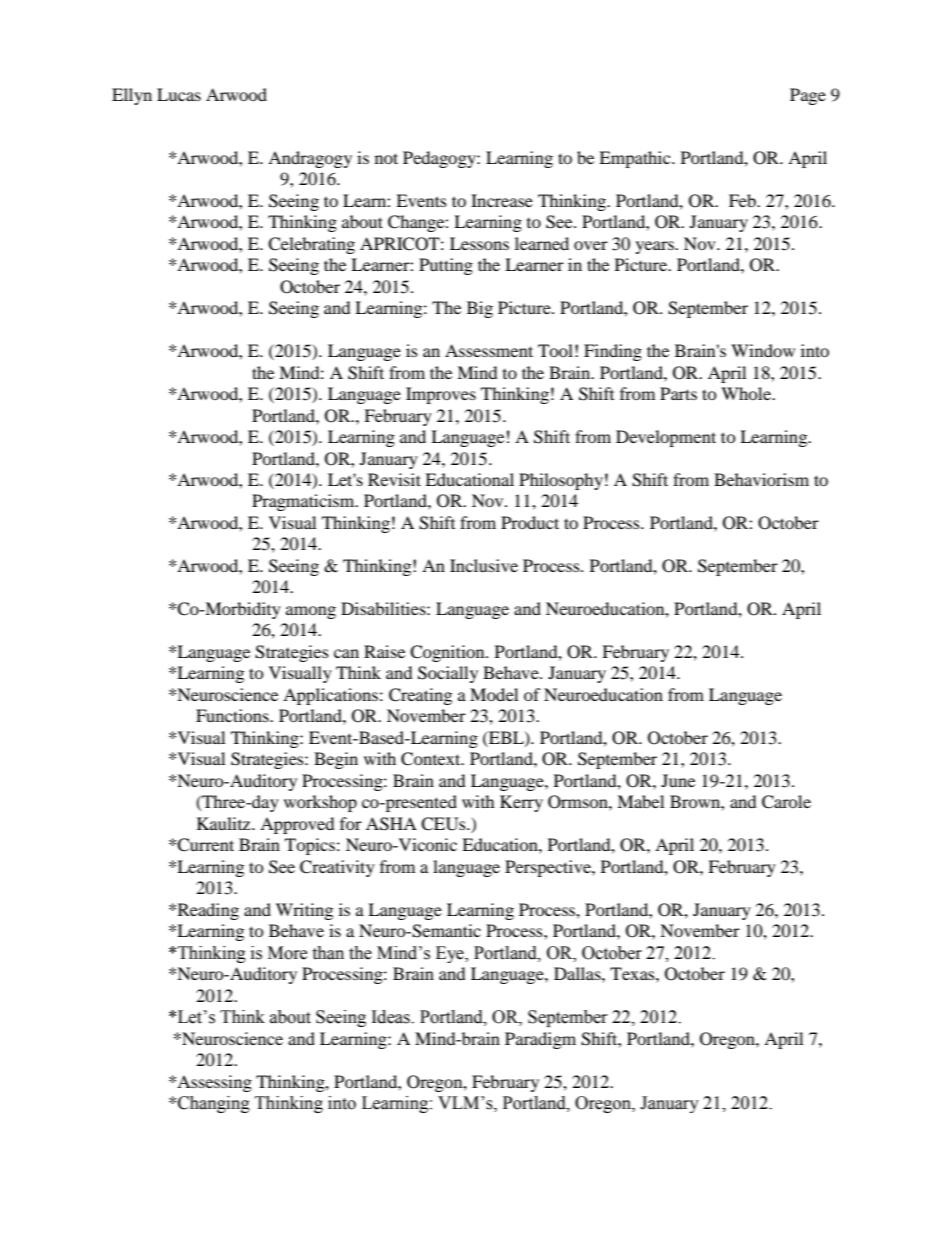 This image has height=1233, width=952. I want to click on Changing, so click(214, 1104).
